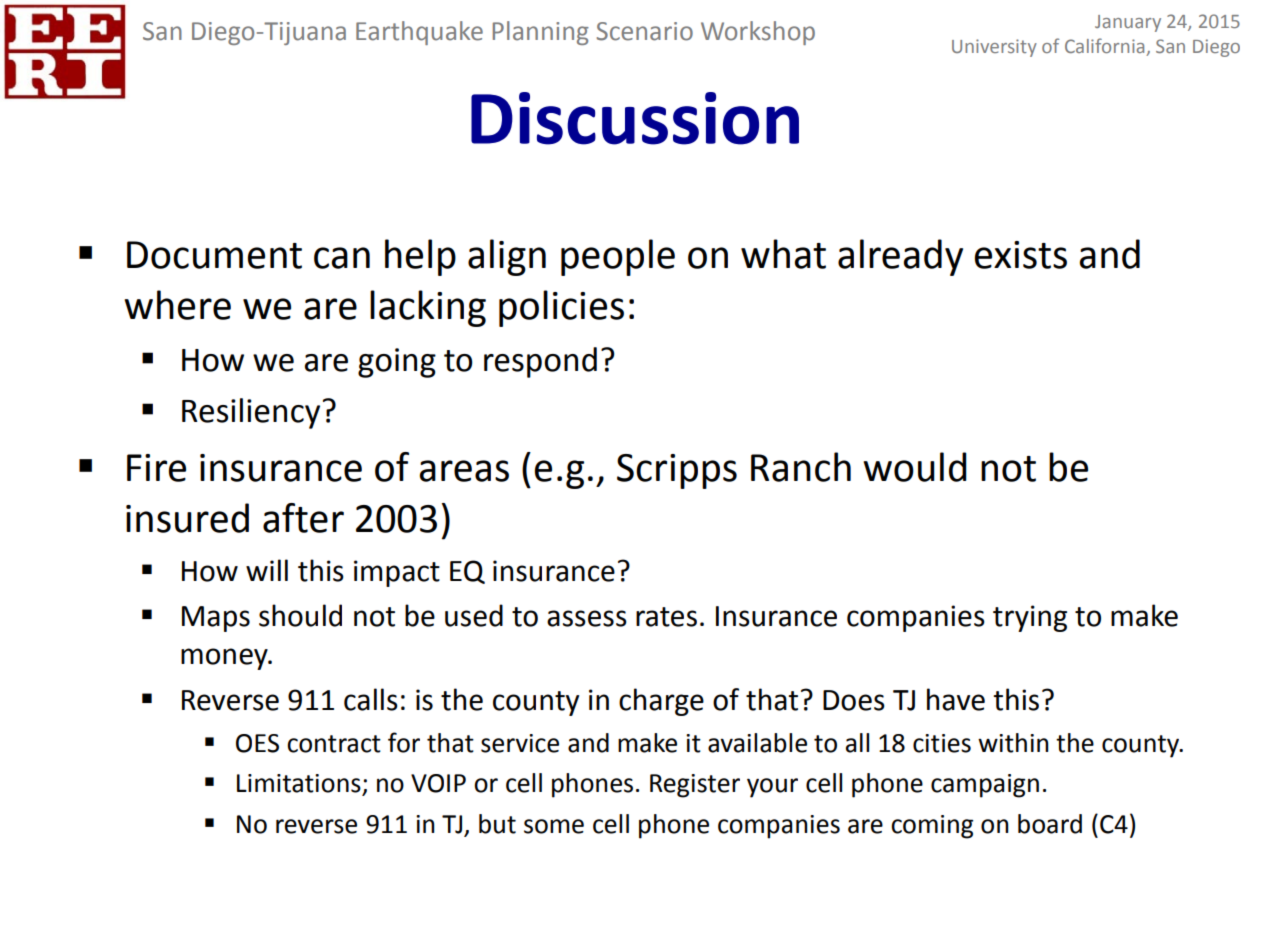 The height and width of the screenshot is (952, 1270). I want to click on Limitations, so click(300, 784).
